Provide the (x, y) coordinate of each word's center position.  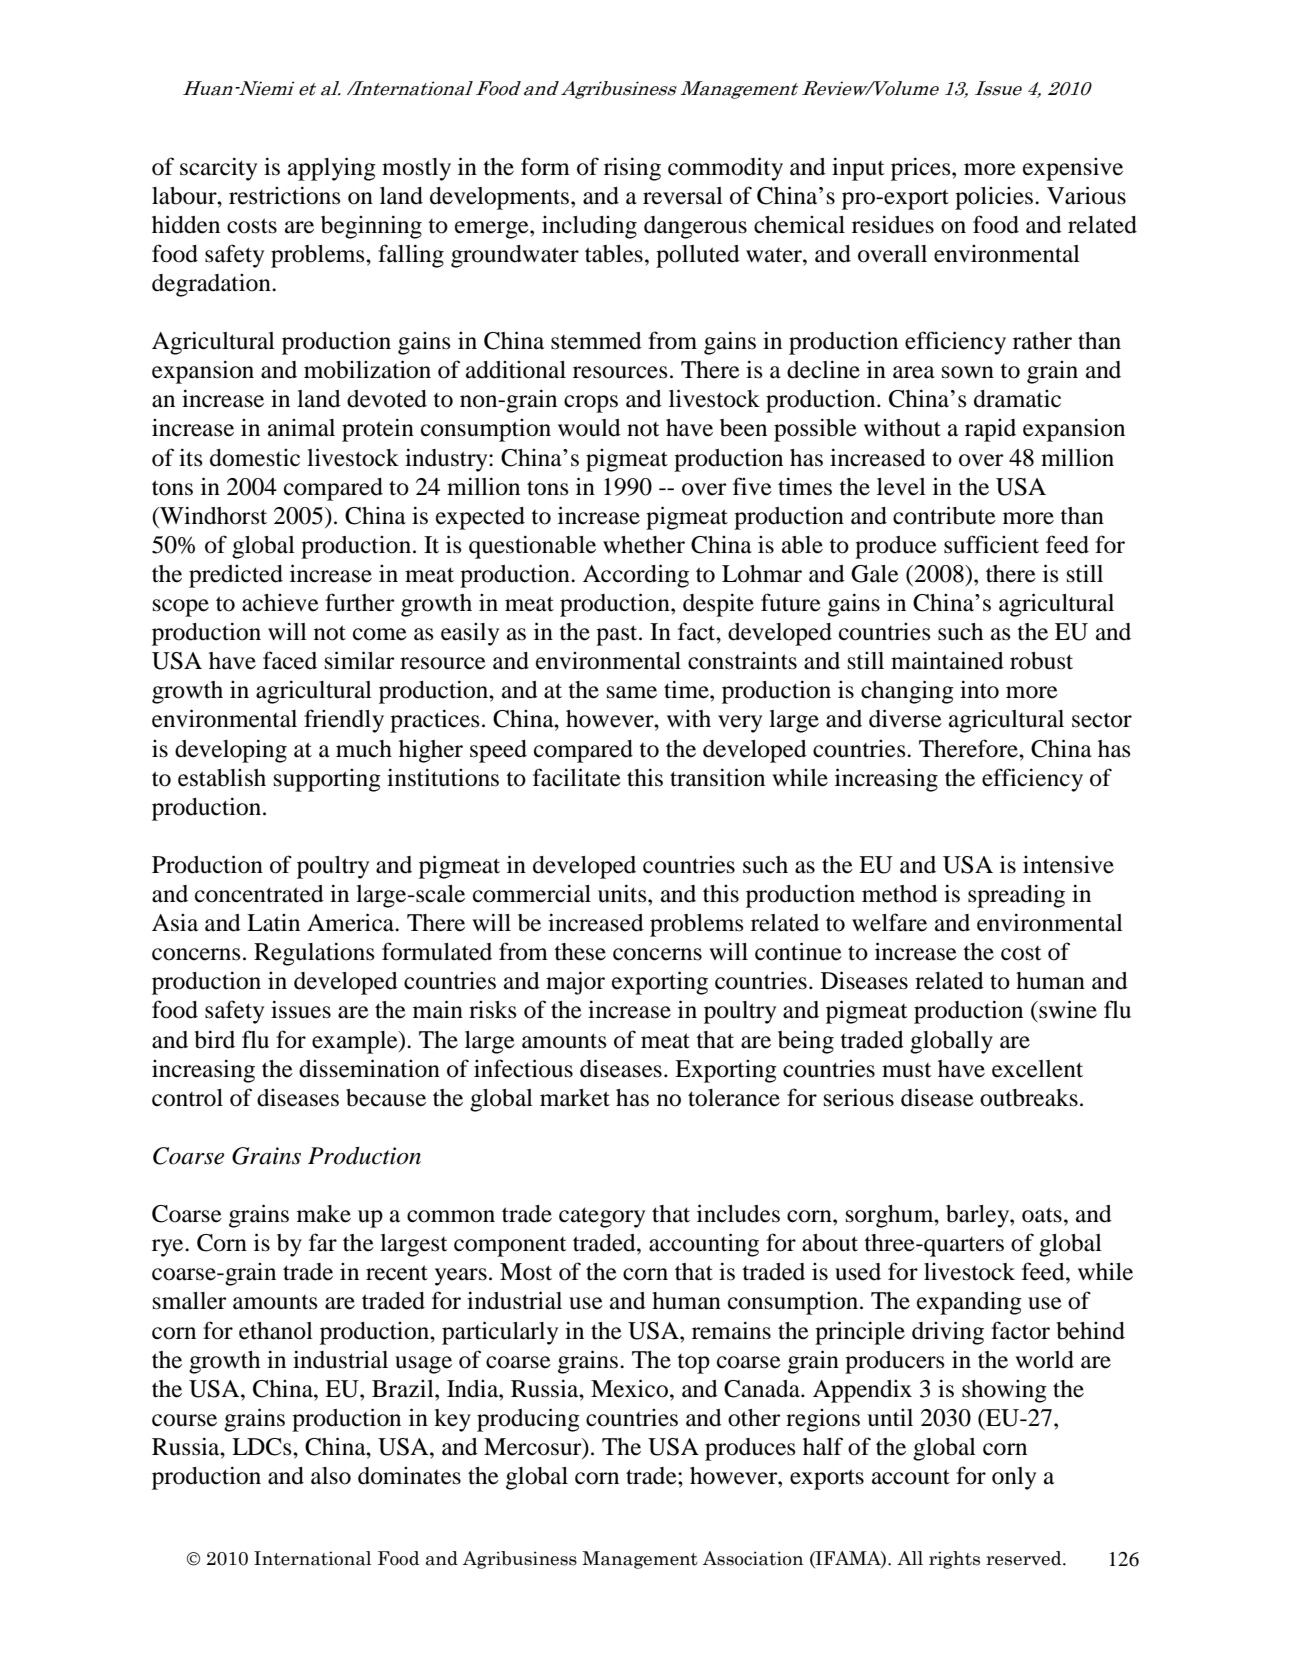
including (589, 227)
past (618, 635)
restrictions (284, 195)
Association (753, 1558)
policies (994, 198)
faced (290, 660)
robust (1041, 661)
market (575, 1098)
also (331, 1476)
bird (215, 1039)
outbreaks (1029, 1098)
